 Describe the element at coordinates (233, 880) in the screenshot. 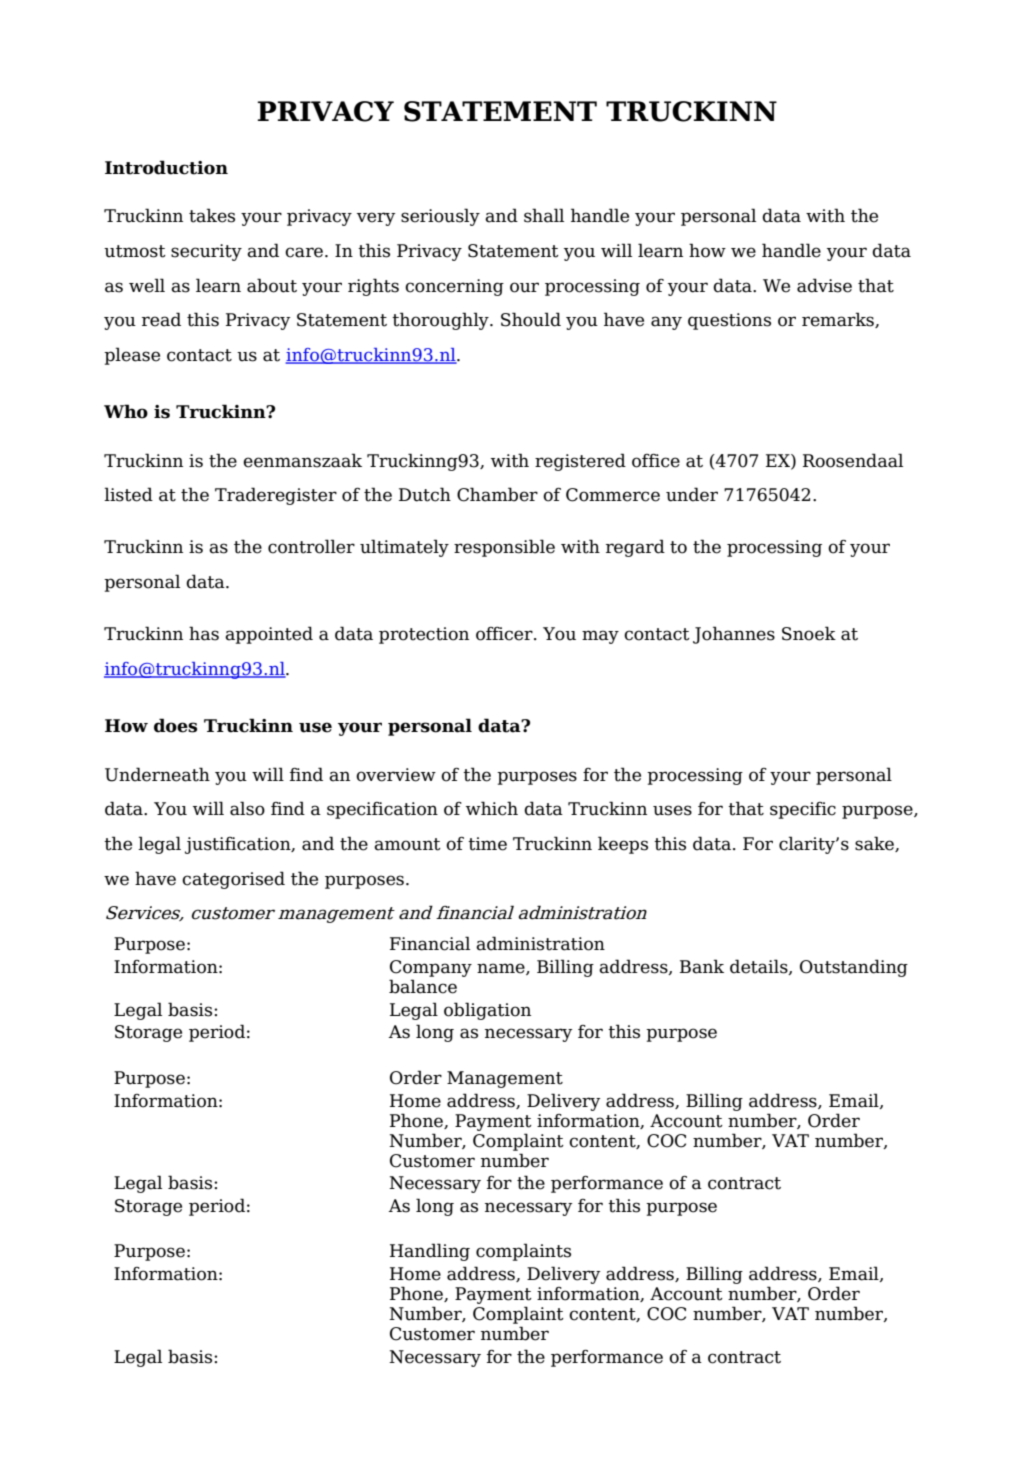

I see `categorised` at that location.
